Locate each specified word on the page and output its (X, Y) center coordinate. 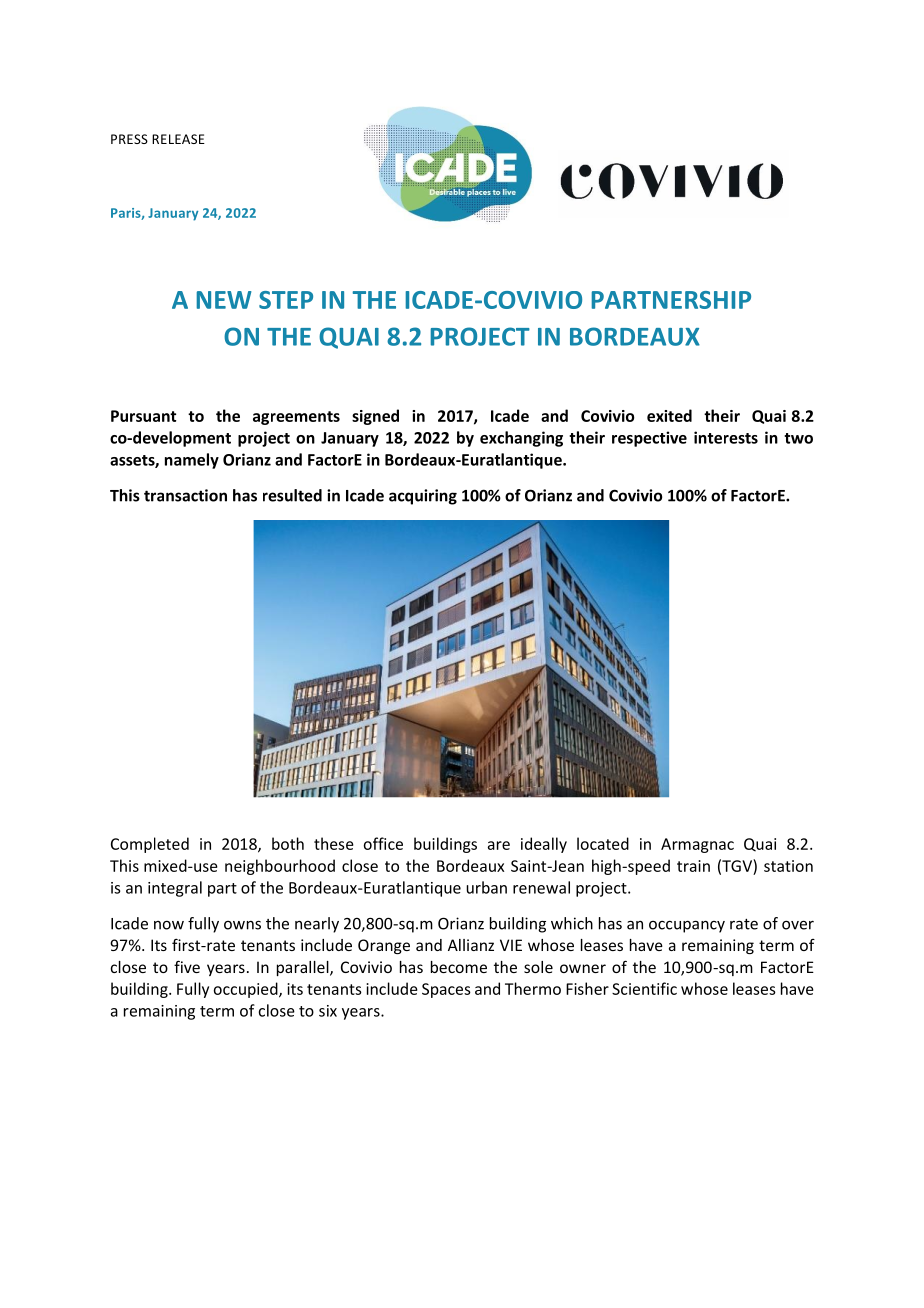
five (187, 966)
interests (726, 437)
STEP (286, 300)
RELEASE (178, 139)
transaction (185, 495)
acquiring (423, 497)
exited (669, 415)
